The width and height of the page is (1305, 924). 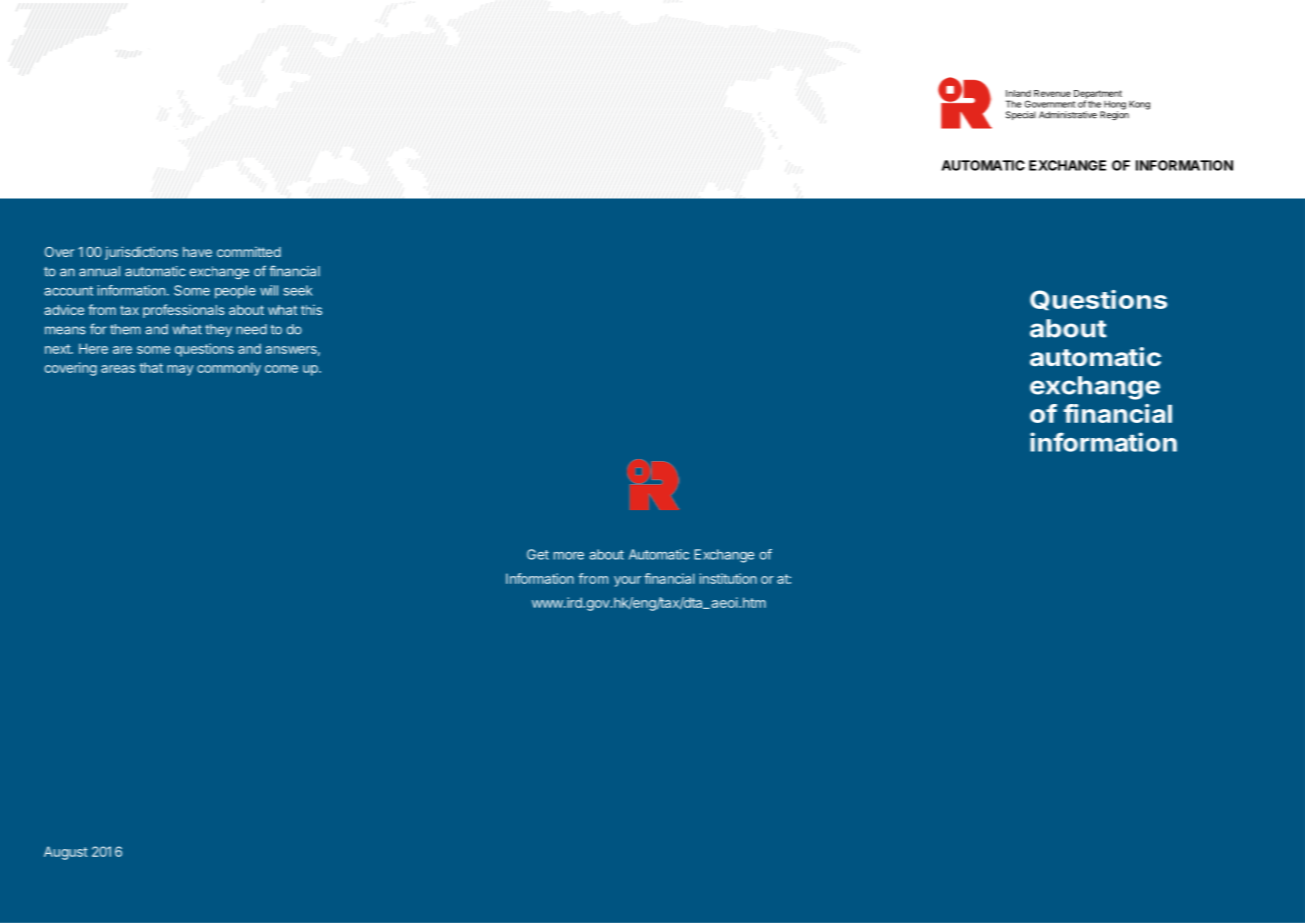 What do you see at coordinates (180, 370) in the page?
I see `may` at bounding box center [180, 370].
